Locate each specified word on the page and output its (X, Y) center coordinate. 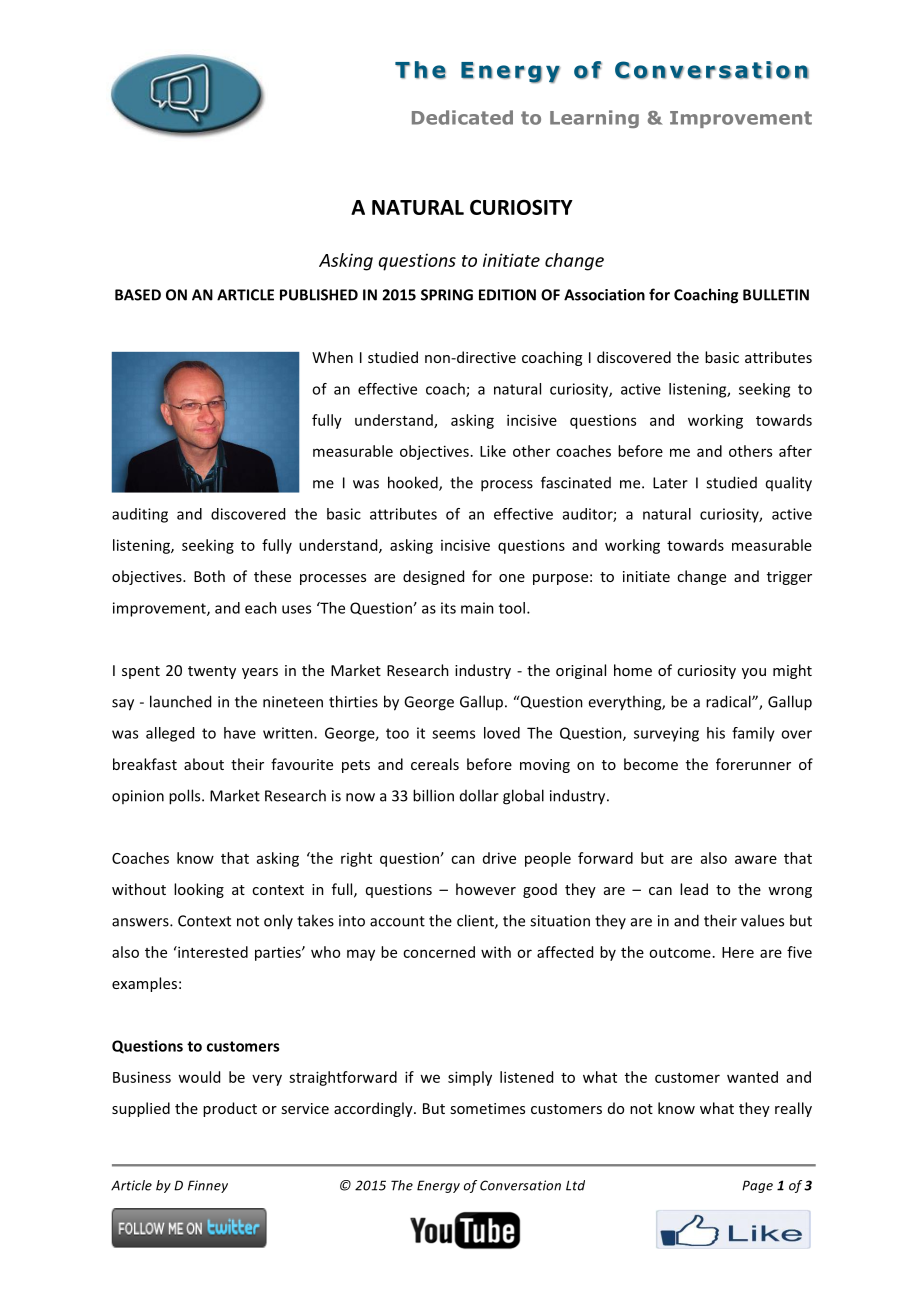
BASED (138, 295)
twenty (212, 672)
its (448, 608)
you (754, 673)
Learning (594, 119)
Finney (208, 1186)
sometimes (487, 1108)
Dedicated (462, 117)
